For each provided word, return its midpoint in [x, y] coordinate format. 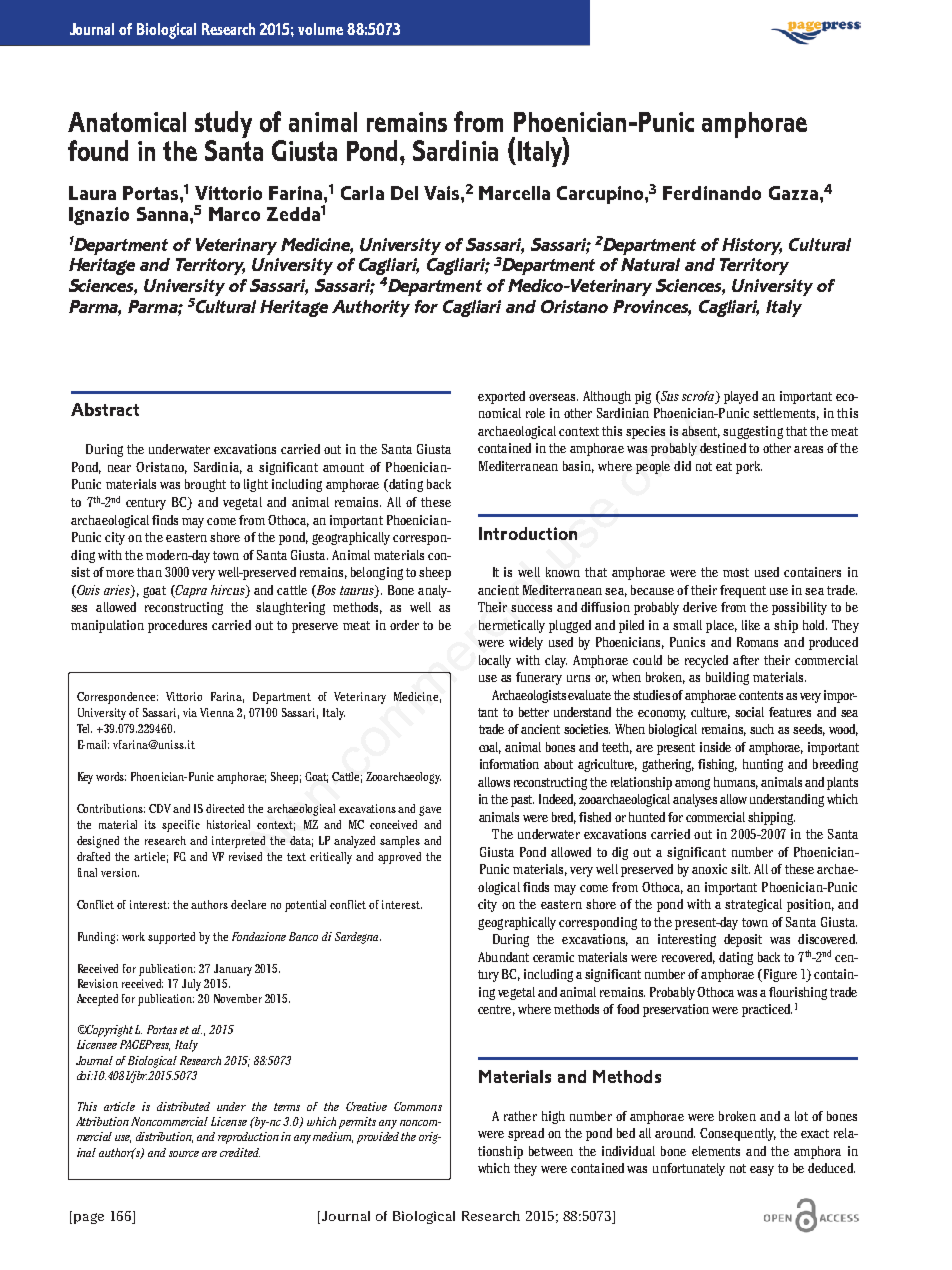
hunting [763, 765]
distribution [164, 1137]
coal [490, 748]
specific [181, 826]
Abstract [105, 409]
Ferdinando [712, 193]
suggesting [753, 432]
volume [320, 29]
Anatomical [127, 122]
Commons [418, 1106]
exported [501, 397]
